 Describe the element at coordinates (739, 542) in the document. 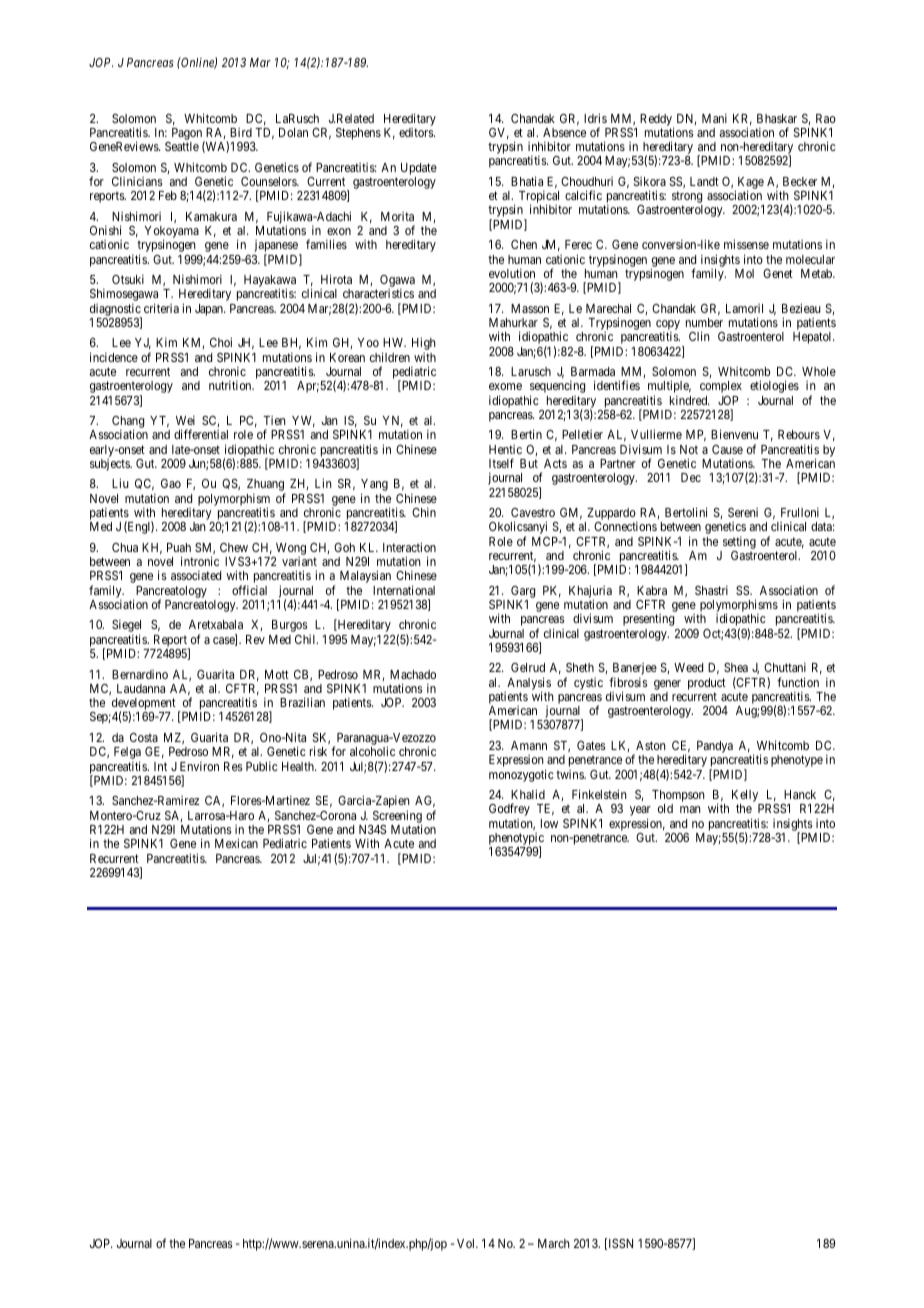

I see `setting` at that location.
